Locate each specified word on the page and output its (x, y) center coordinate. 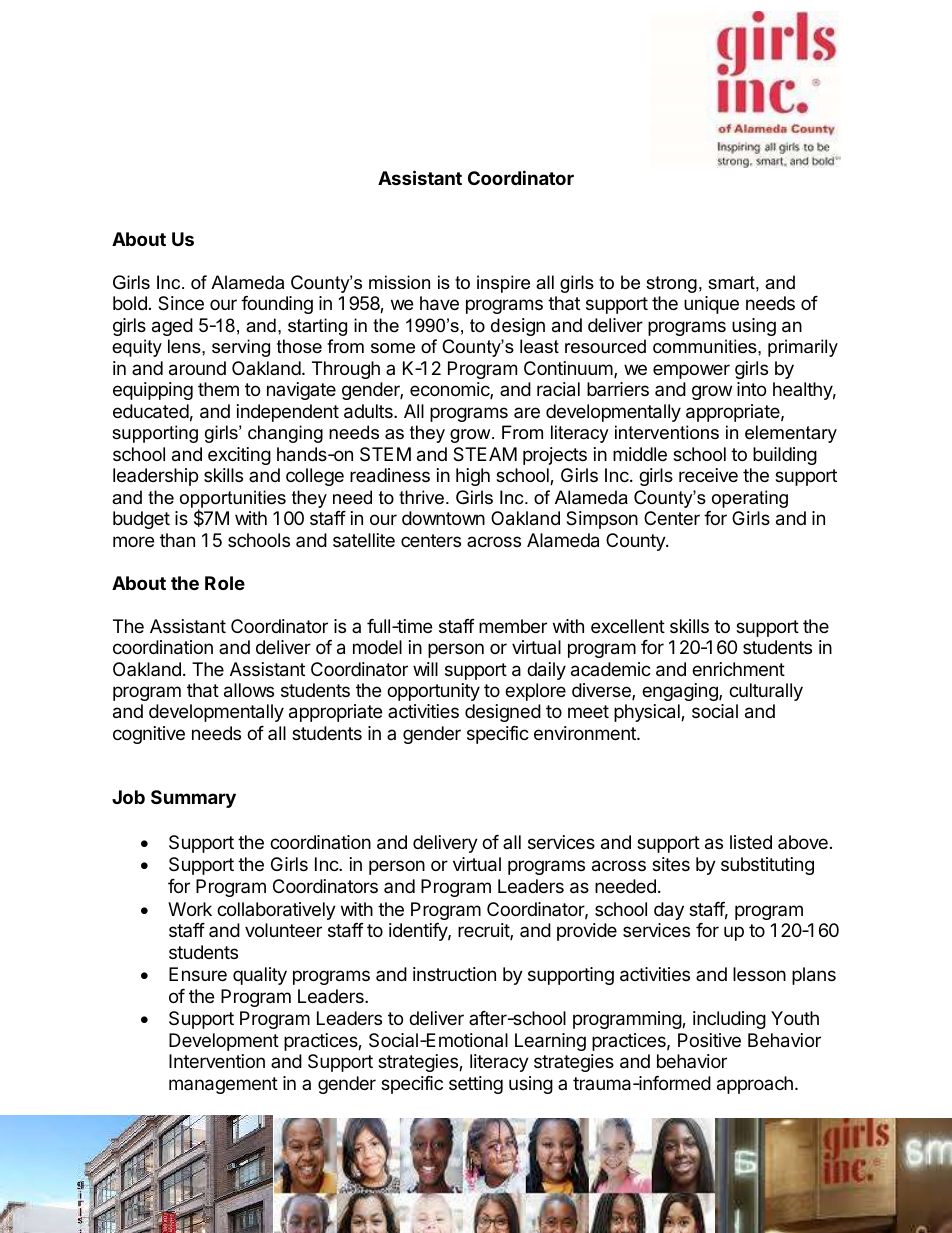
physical (648, 713)
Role (225, 583)
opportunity (433, 692)
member (513, 626)
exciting (239, 456)
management (223, 1085)
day (669, 911)
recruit (484, 931)
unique (711, 305)
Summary (193, 799)
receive (708, 475)
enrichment (738, 669)
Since (181, 303)
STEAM (485, 454)
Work (190, 909)
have (439, 303)
